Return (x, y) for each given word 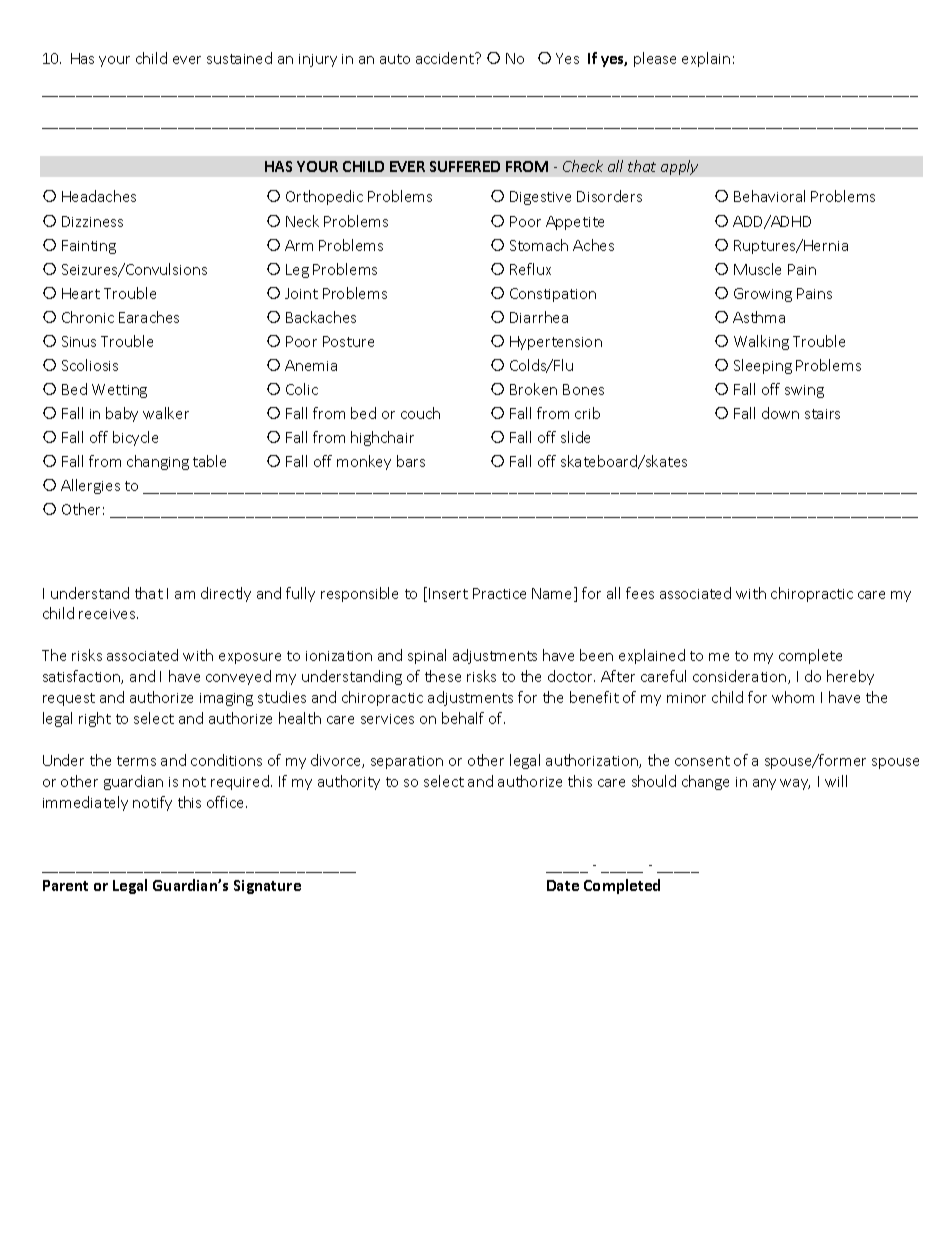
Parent (65, 885)
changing (158, 462)
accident (446, 58)
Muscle (757, 269)
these (443, 676)
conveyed (238, 677)
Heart (81, 293)
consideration (741, 677)
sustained (239, 58)
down (780, 413)
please (655, 59)
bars (411, 461)
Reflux (530, 269)
